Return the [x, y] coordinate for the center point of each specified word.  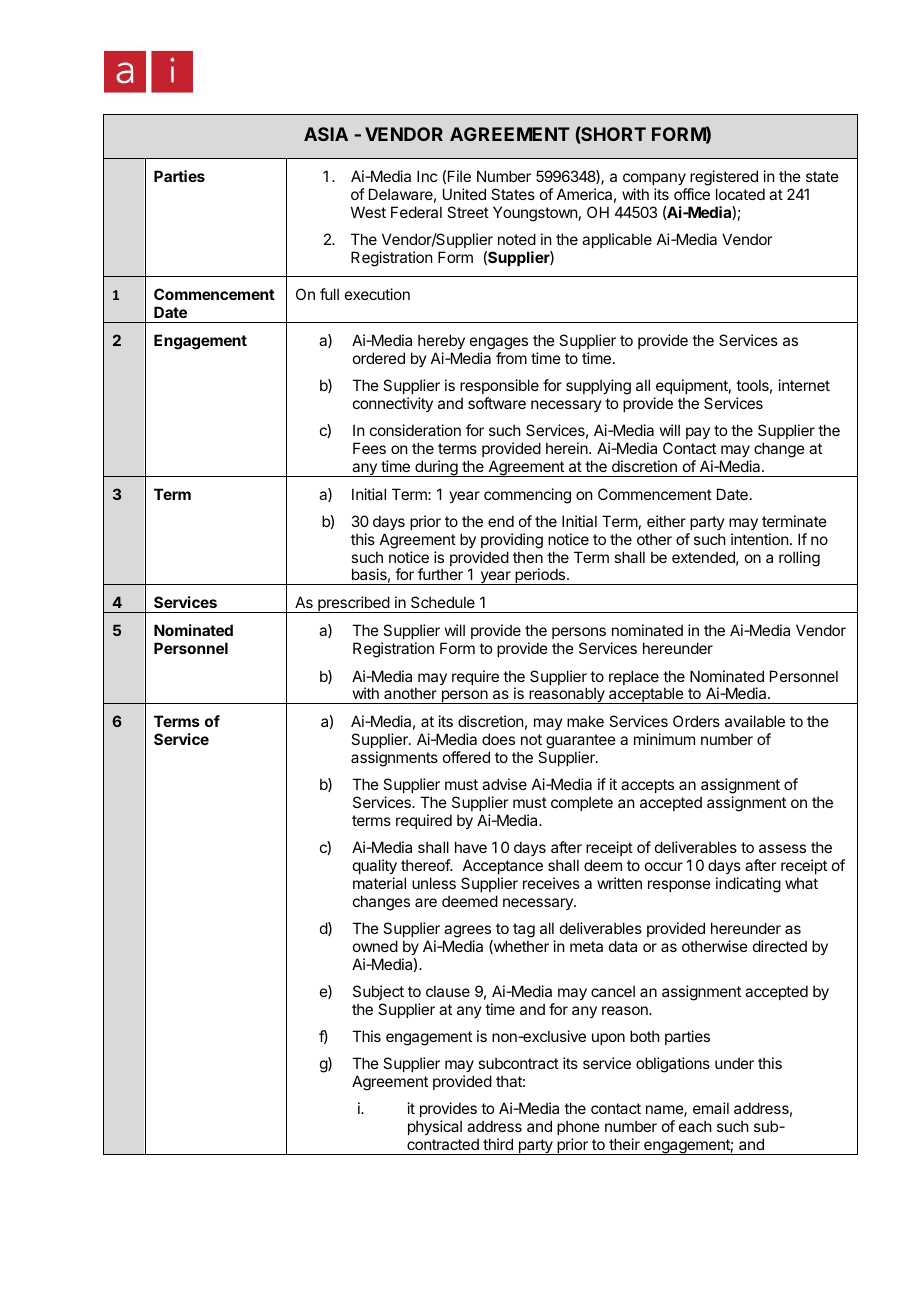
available [755, 721]
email [711, 1108]
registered [724, 178]
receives [551, 883]
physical [435, 1127]
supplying [598, 387]
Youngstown [535, 214]
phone [578, 1127]
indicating [748, 885]
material [379, 883]
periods [540, 576]
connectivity [393, 404]
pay [698, 433]
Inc [427, 176]
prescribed [353, 604]
